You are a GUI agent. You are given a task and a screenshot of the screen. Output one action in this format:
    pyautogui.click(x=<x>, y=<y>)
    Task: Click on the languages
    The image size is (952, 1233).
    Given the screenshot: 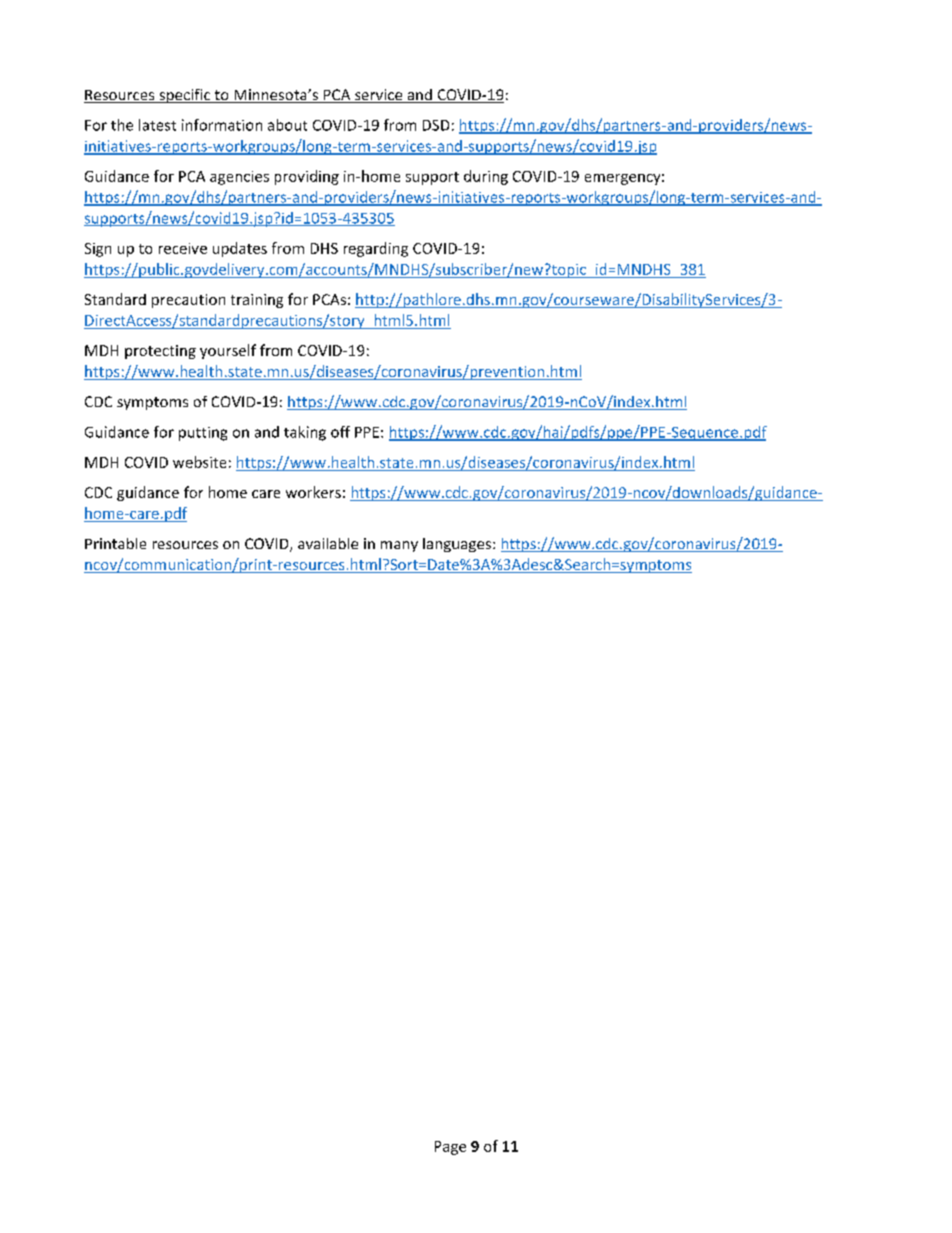 What is the action you would take?
    pyautogui.click(x=458, y=545)
